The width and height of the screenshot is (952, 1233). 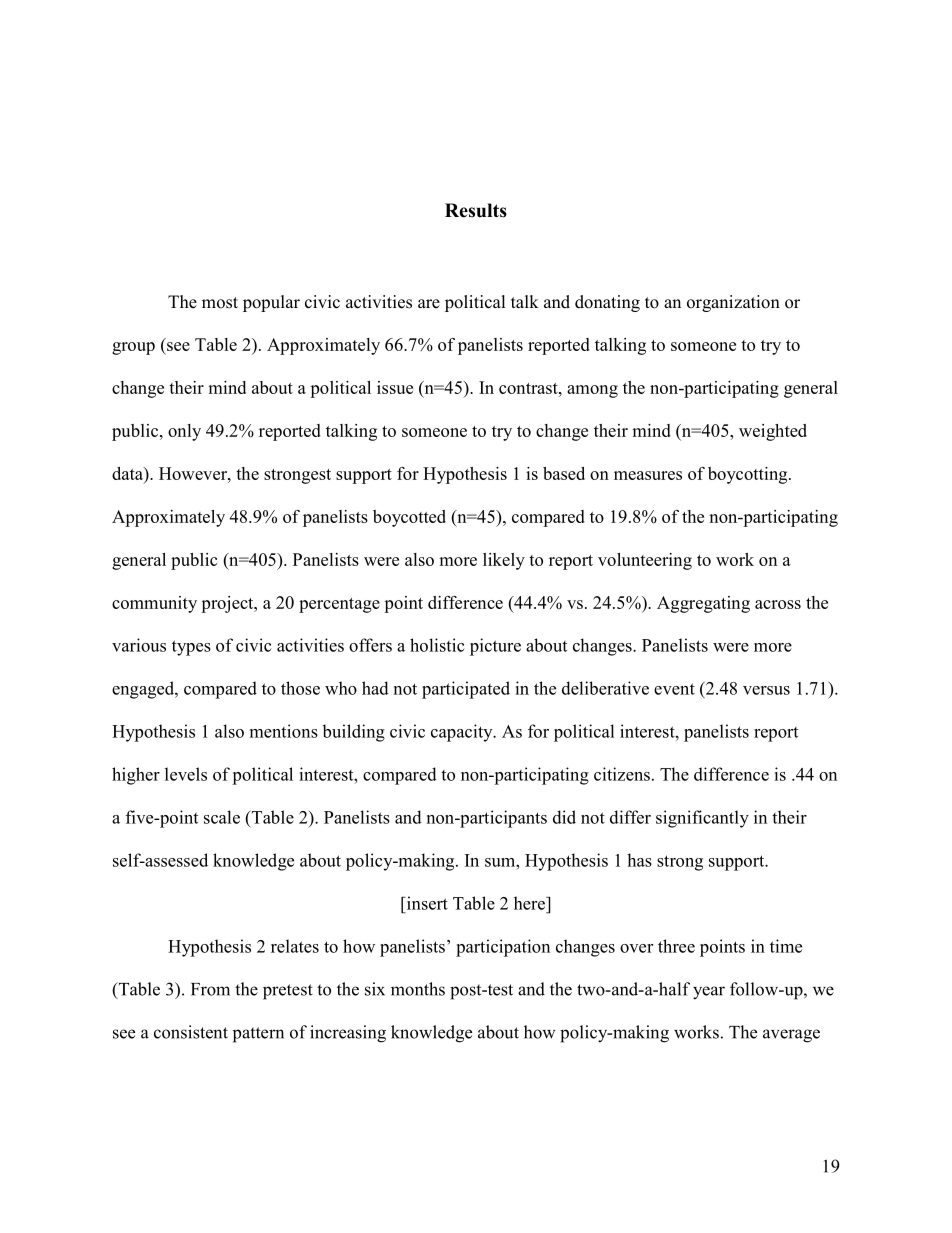 I want to click on only, so click(x=184, y=432).
